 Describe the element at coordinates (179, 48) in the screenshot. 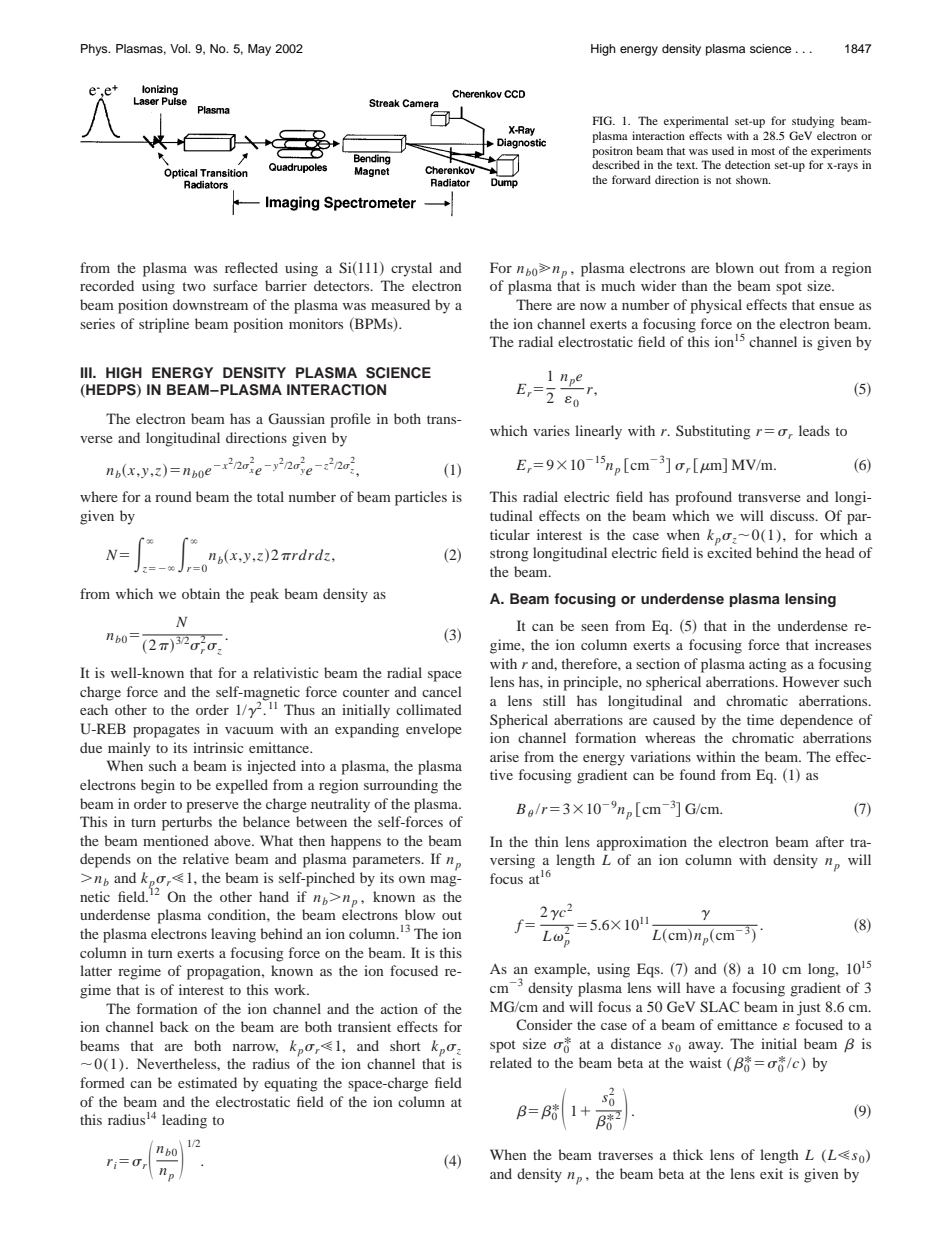

I see `Vol` at that location.
